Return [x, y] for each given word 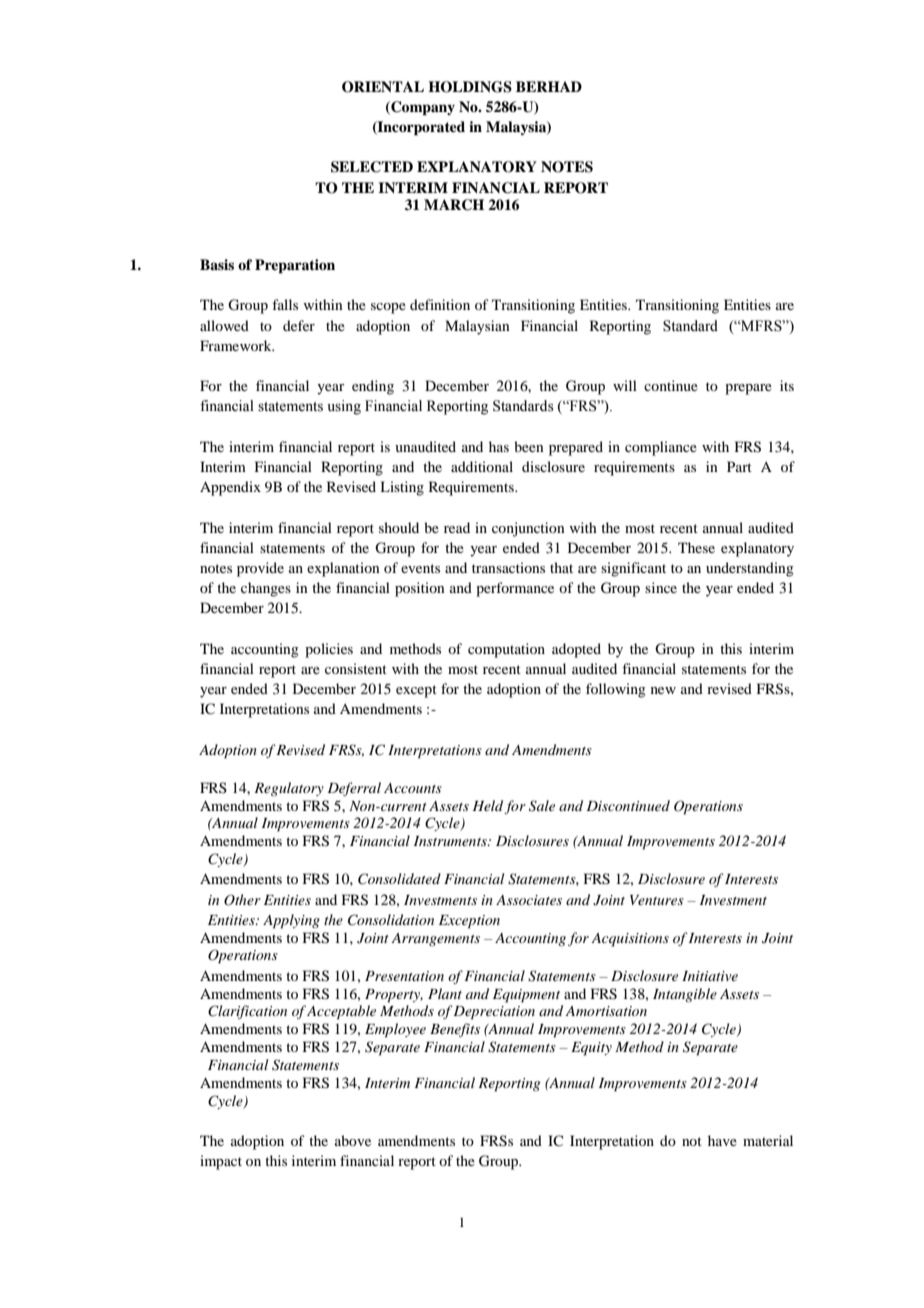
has [499, 446]
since [661, 587]
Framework [237, 345]
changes [266, 589]
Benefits [455, 1030]
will [625, 385]
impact [221, 1162]
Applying [291, 921]
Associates [529, 900]
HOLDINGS [470, 87]
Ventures [657, 900]
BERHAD [549, 86]
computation [506, 650]
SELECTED [372, 167]
